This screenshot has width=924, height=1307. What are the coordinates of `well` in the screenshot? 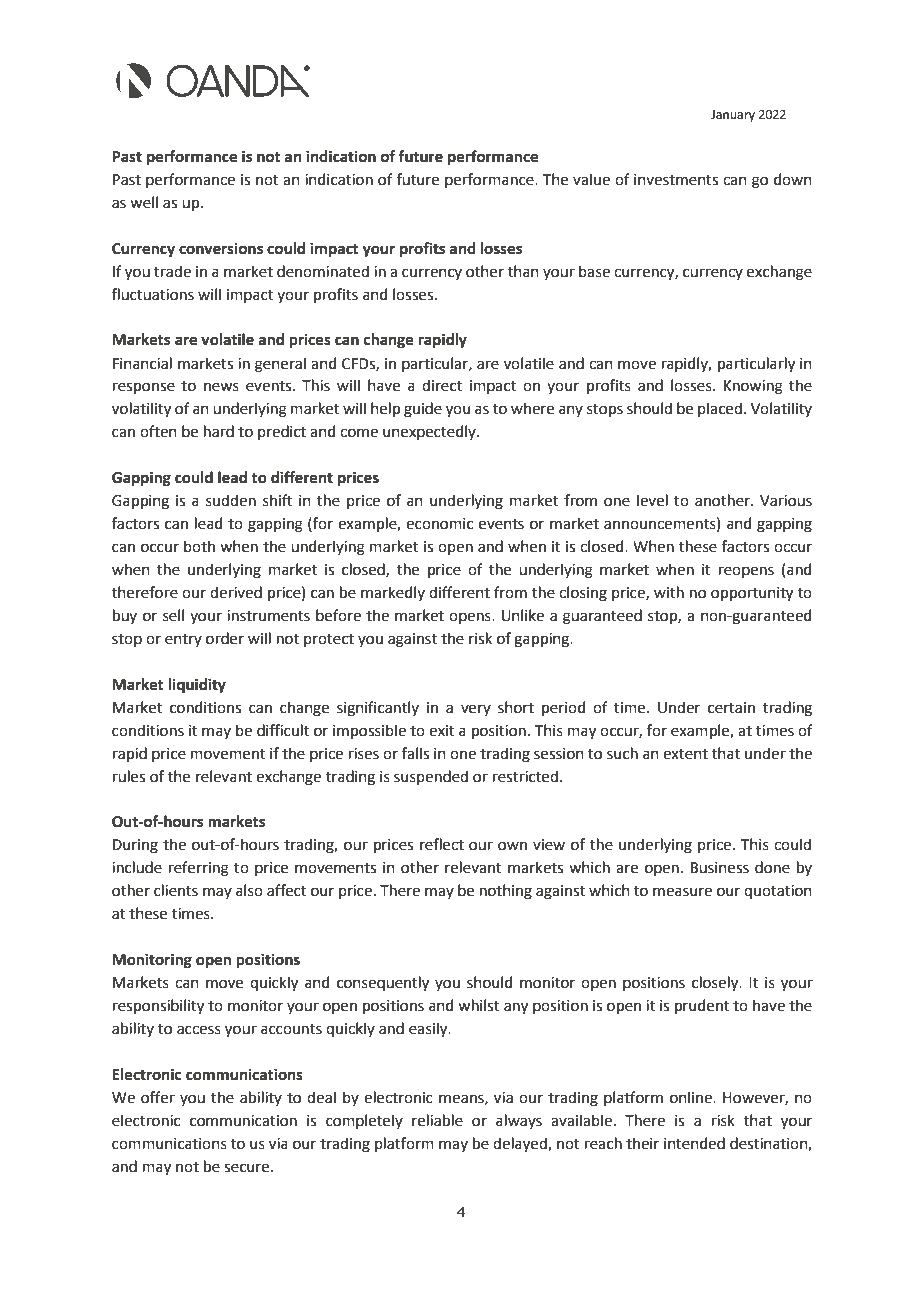 It's located at (144, 202).
